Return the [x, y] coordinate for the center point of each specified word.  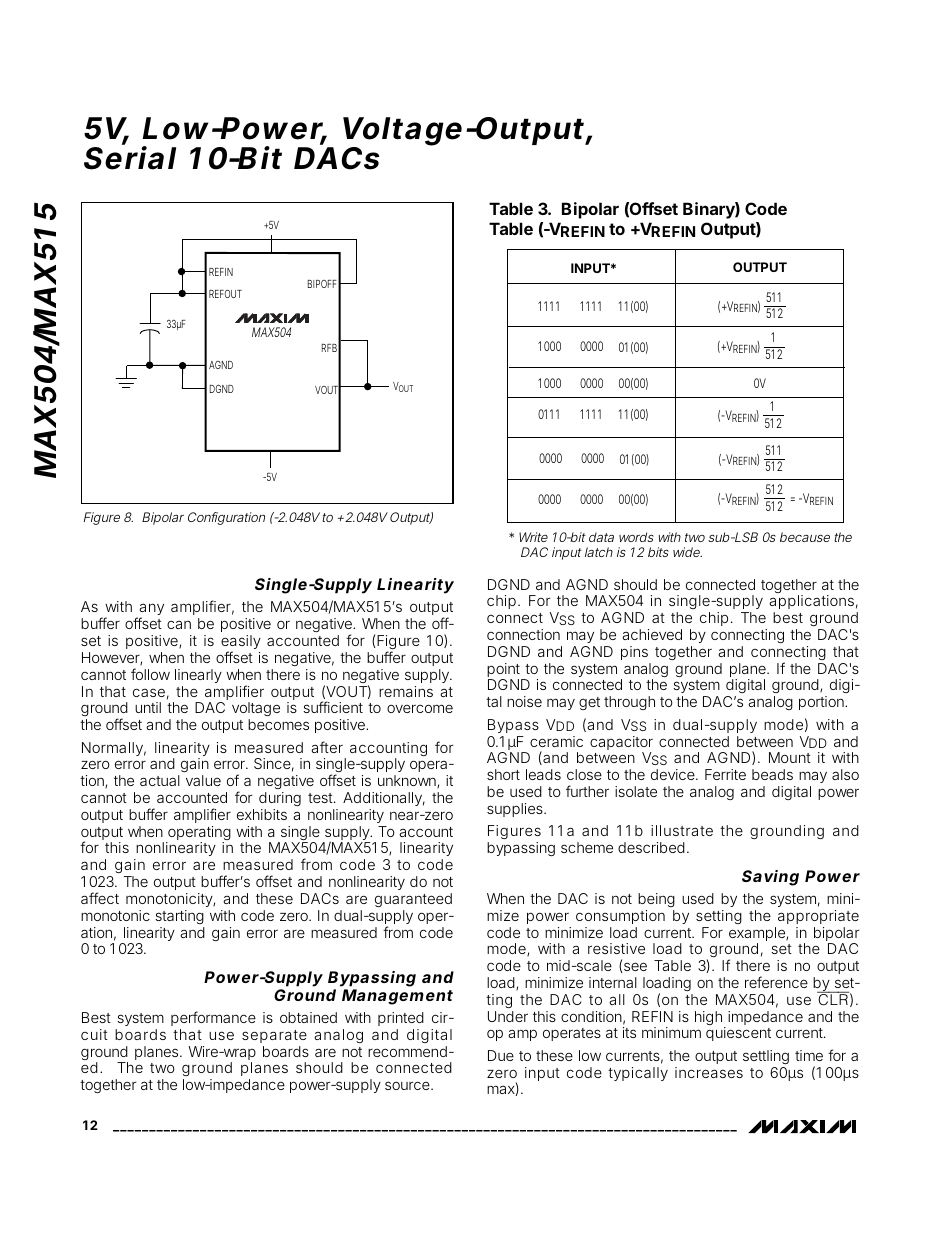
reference [776, 982]
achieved [652, 634]
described [651, 847]
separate [274, 1036]
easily [241, 644]
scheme [587, 847]
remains [406, 691]
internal [613, 982]
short [503, 774]
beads [772, 774]
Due [501, 1055]
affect [100, 898]
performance [213, 1018]
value [203, 780]
